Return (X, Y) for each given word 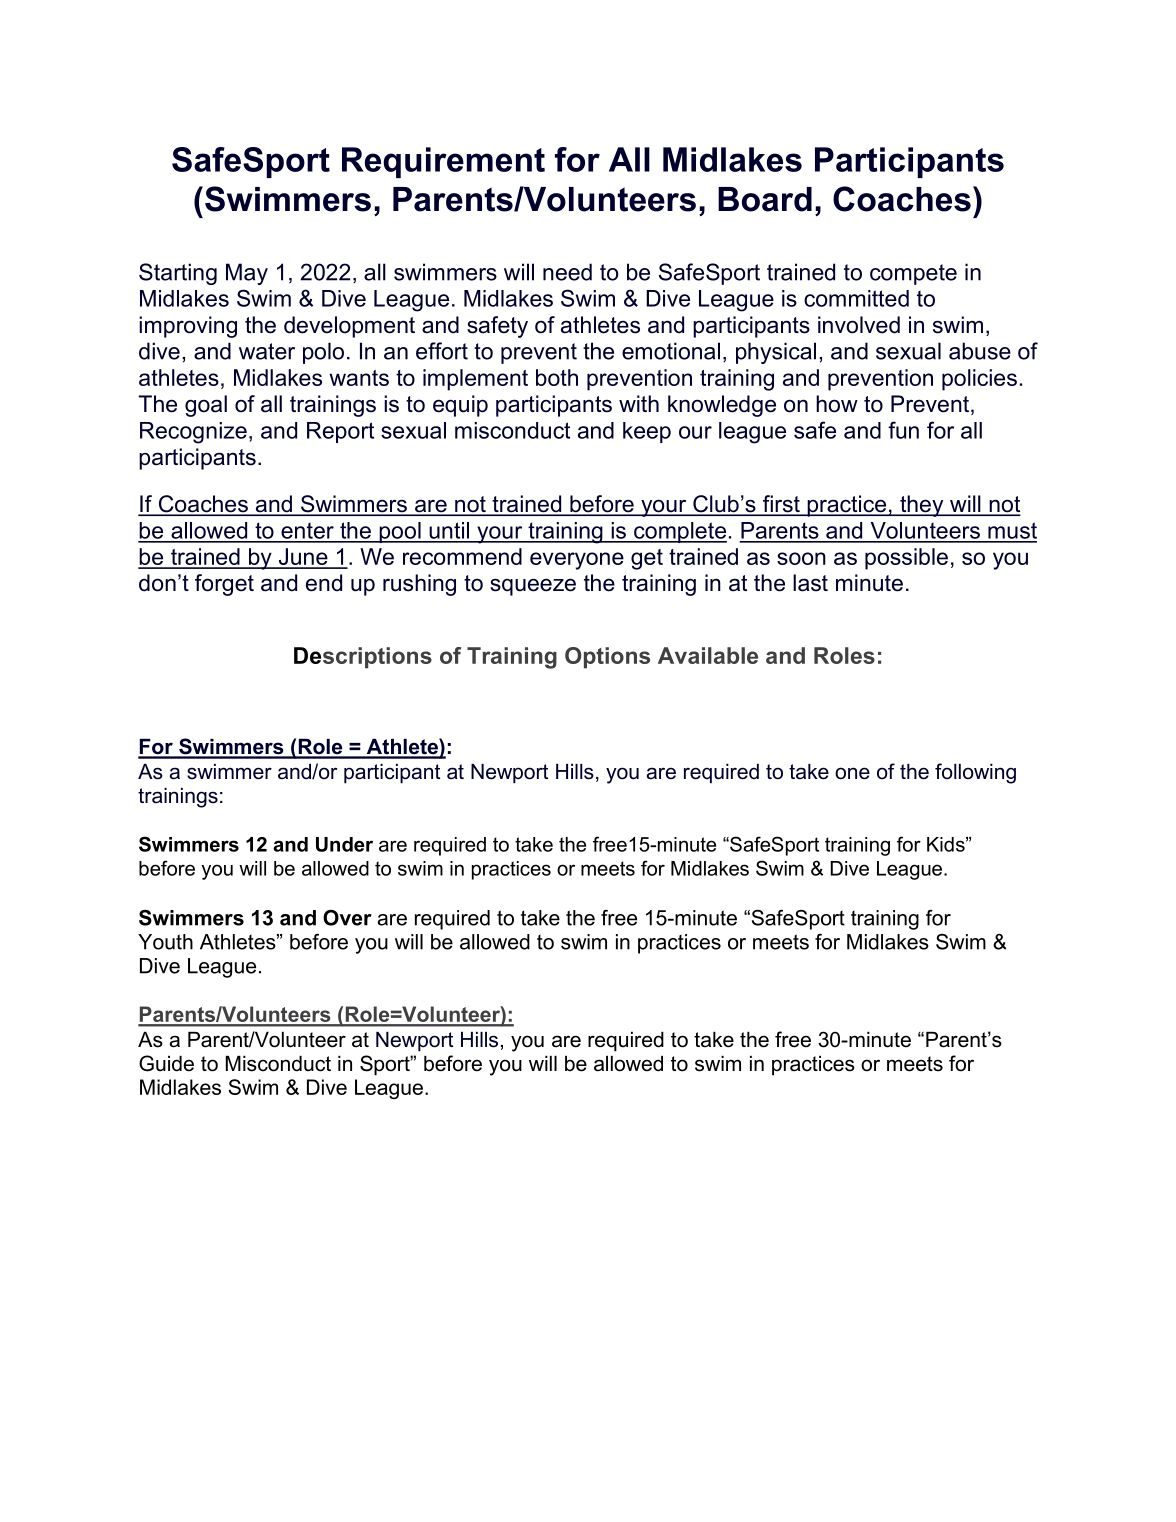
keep (647, 432)
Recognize (193, 433)
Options (607, 658)
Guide (166, 1063)
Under (344, 844)
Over (347, 918)
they (922, 506)
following (975, 773)
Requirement (443, 162)
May (247, 274)
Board (765, 199)
